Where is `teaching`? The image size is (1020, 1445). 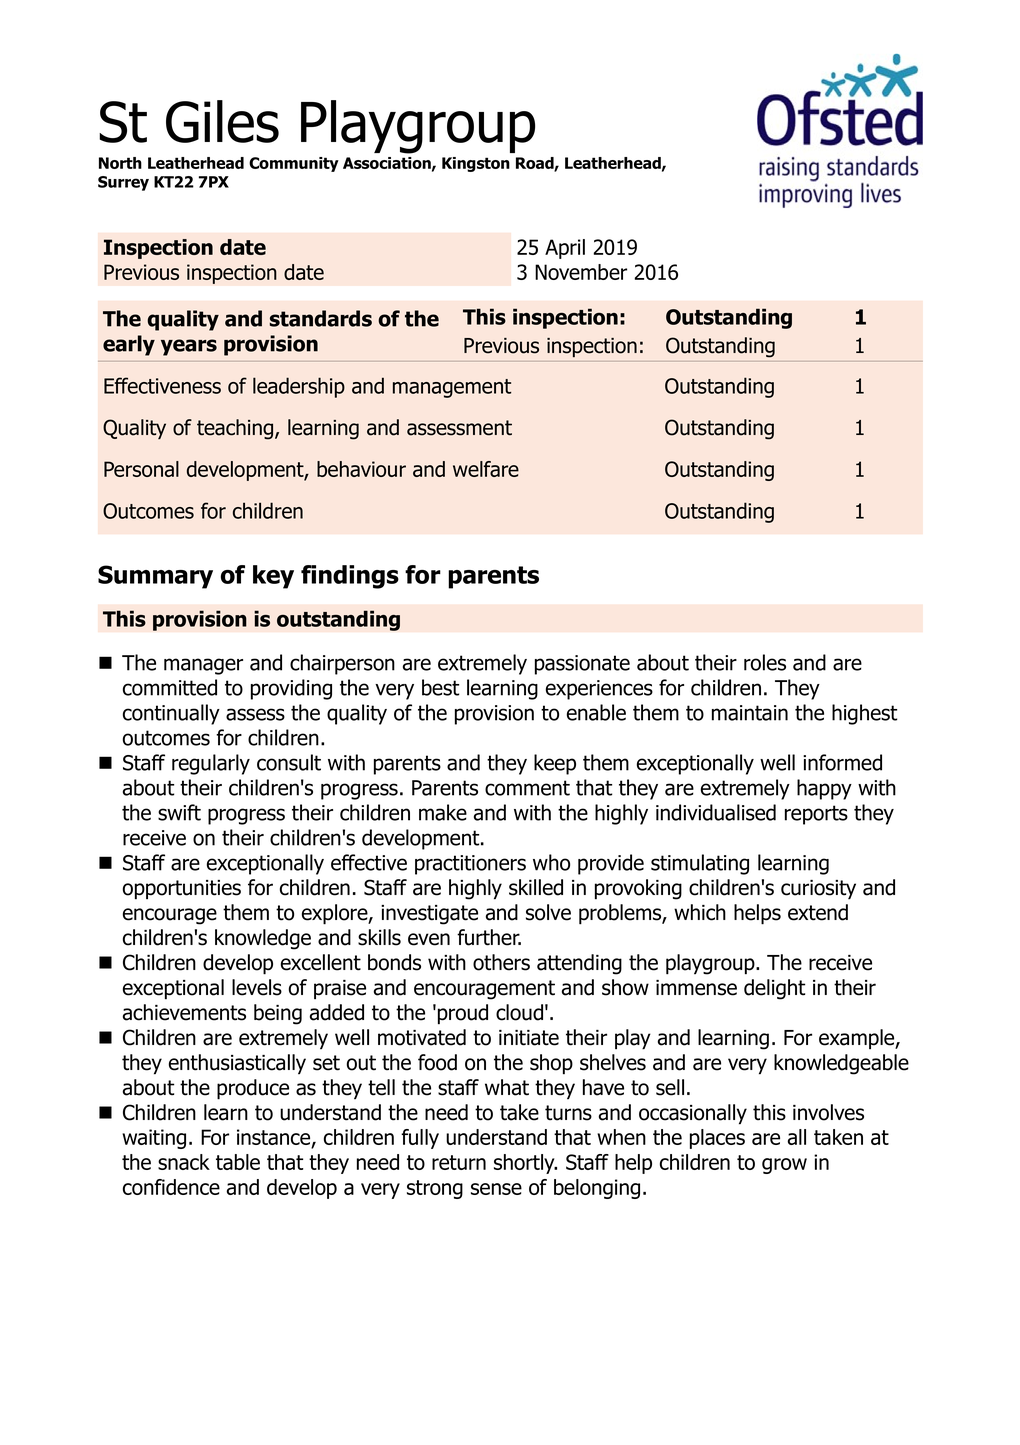
teaching is located at coordinates (236, 429).
